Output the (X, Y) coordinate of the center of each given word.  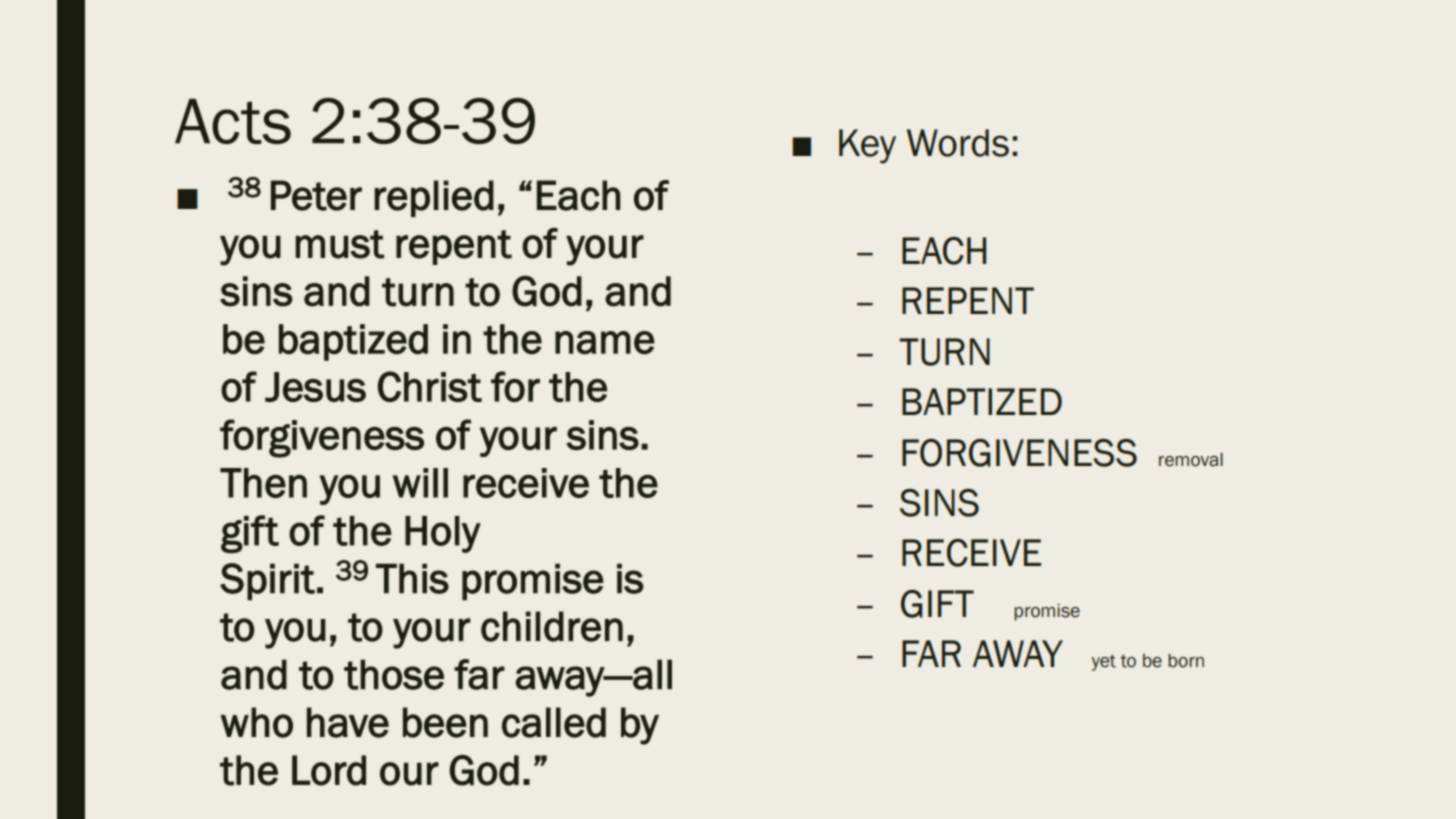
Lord (329, 770)
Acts (233, 121)
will (420, 483)
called (554, 722)
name (605, 343)
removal (1191, 460)
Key (867, 146)
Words (958, 143)
